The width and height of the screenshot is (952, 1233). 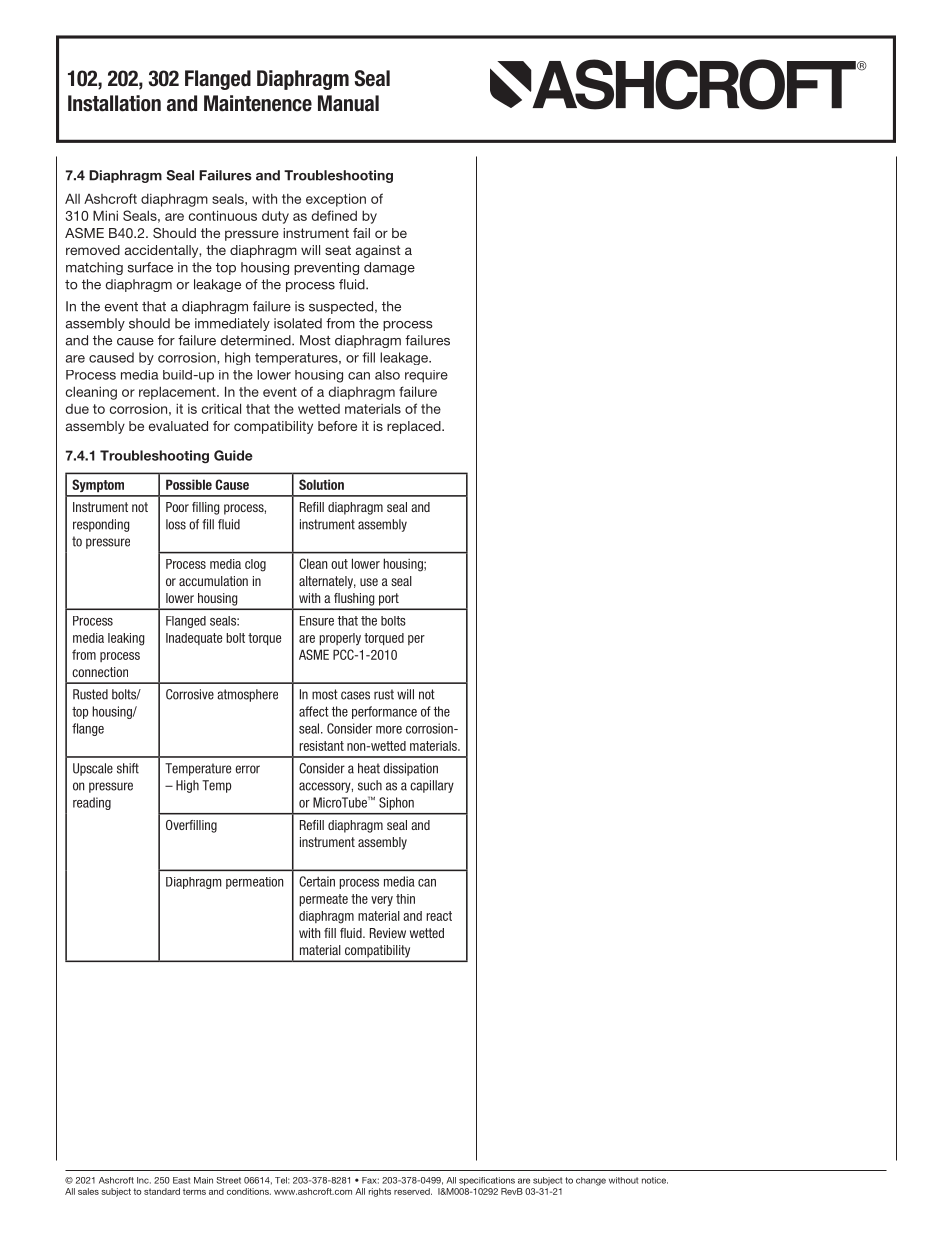 I want to click on performance, so click(x=384, y=712).
